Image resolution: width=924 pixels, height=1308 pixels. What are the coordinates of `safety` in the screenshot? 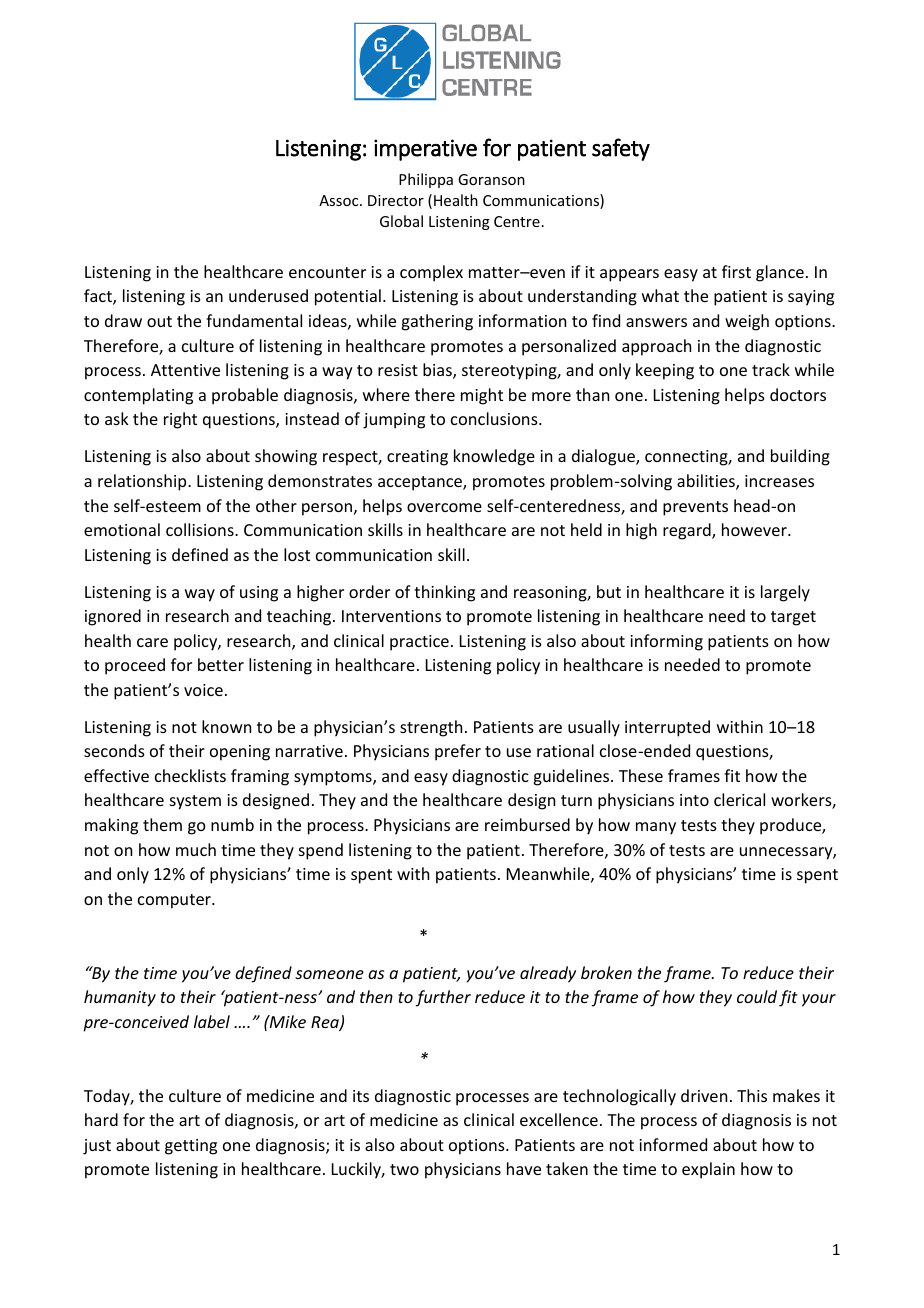 It's located at (621, 149).
